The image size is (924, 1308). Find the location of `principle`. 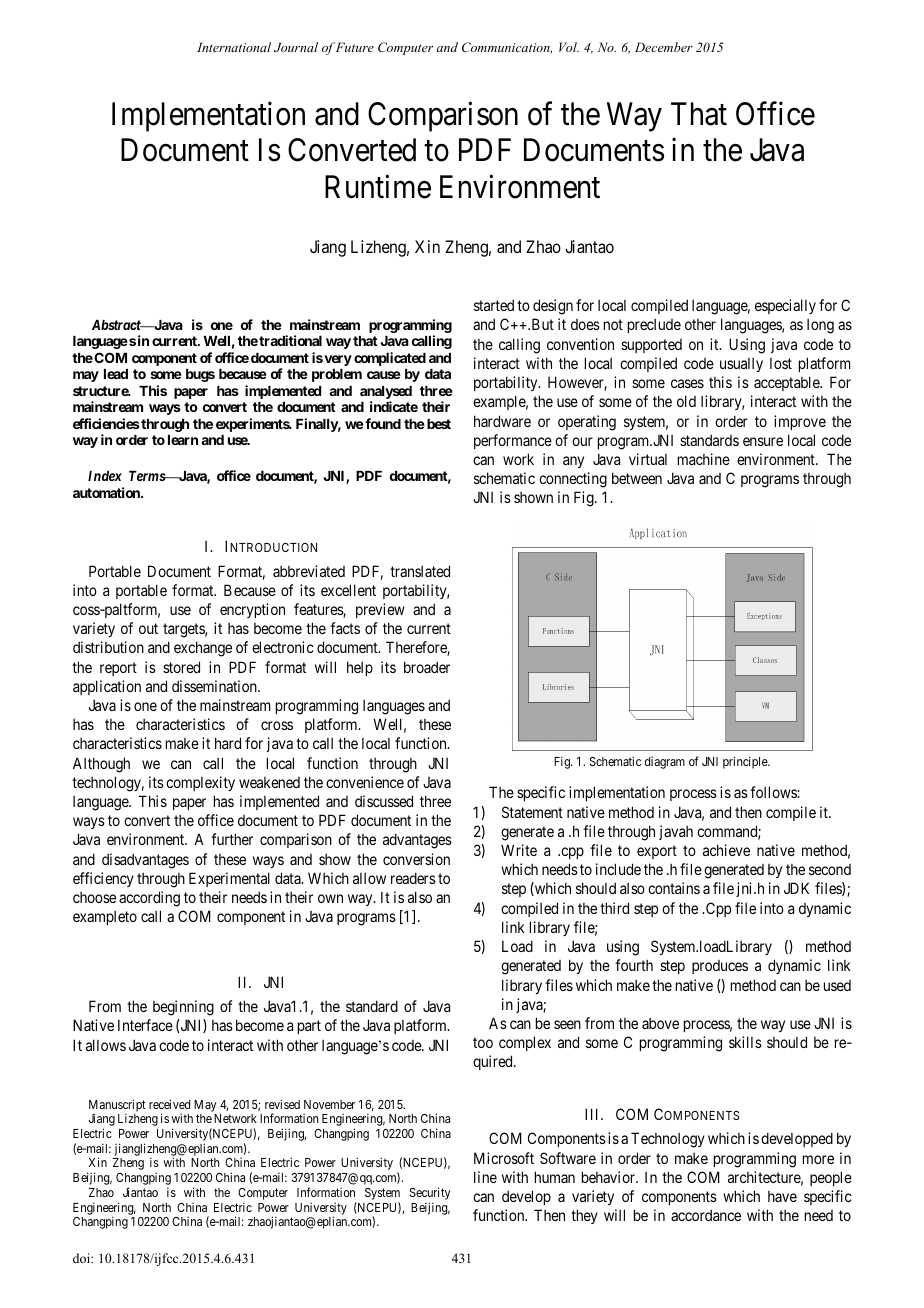

principle is located at coordinates (746, 762).
